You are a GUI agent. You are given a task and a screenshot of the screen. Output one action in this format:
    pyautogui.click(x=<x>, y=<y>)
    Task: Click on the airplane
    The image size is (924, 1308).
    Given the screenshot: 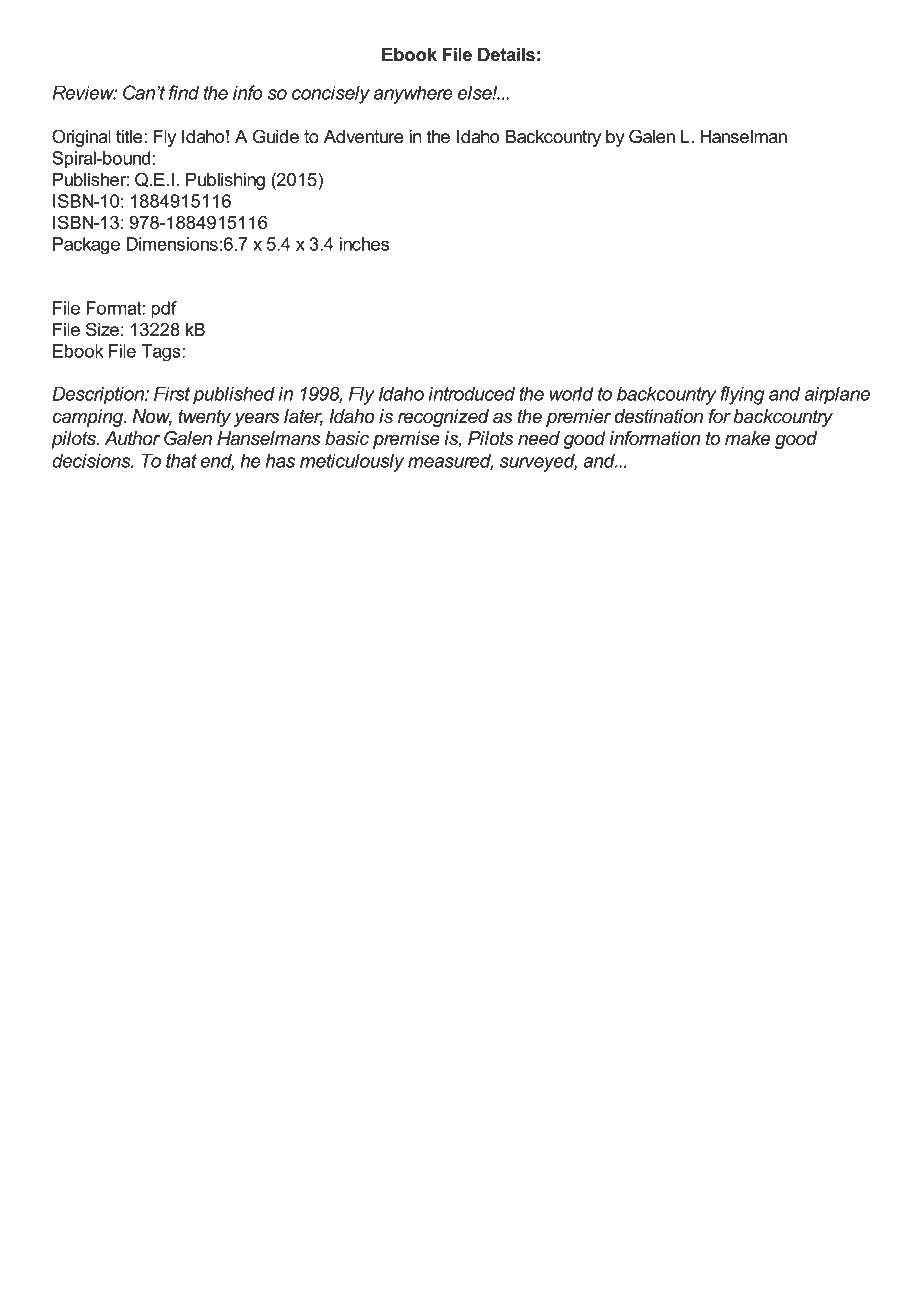 What is the action you would take?
    pyautogui.click(x=837, y=395)
